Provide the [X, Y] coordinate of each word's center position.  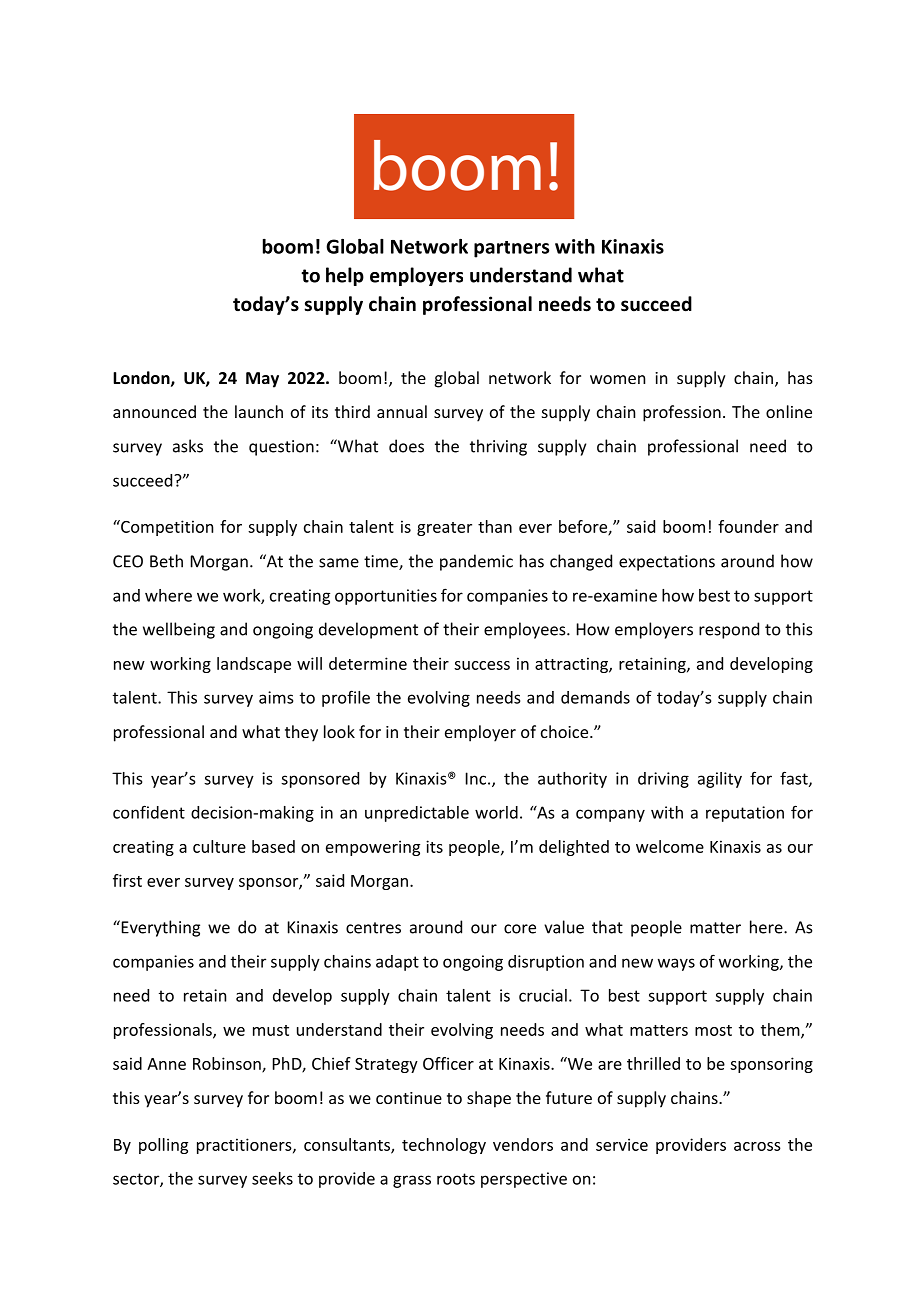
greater [444, 529]
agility [720, 780]
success [482, 665]
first [127, 880]
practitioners [245, 1146]
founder [748, 526]
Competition [166, 528]
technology [444, 1146]
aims [276, 697]
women [617, 379]
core [520, 929]
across [757, 1146]
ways [676, 964]
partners [511, 249]
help [345, 276]
